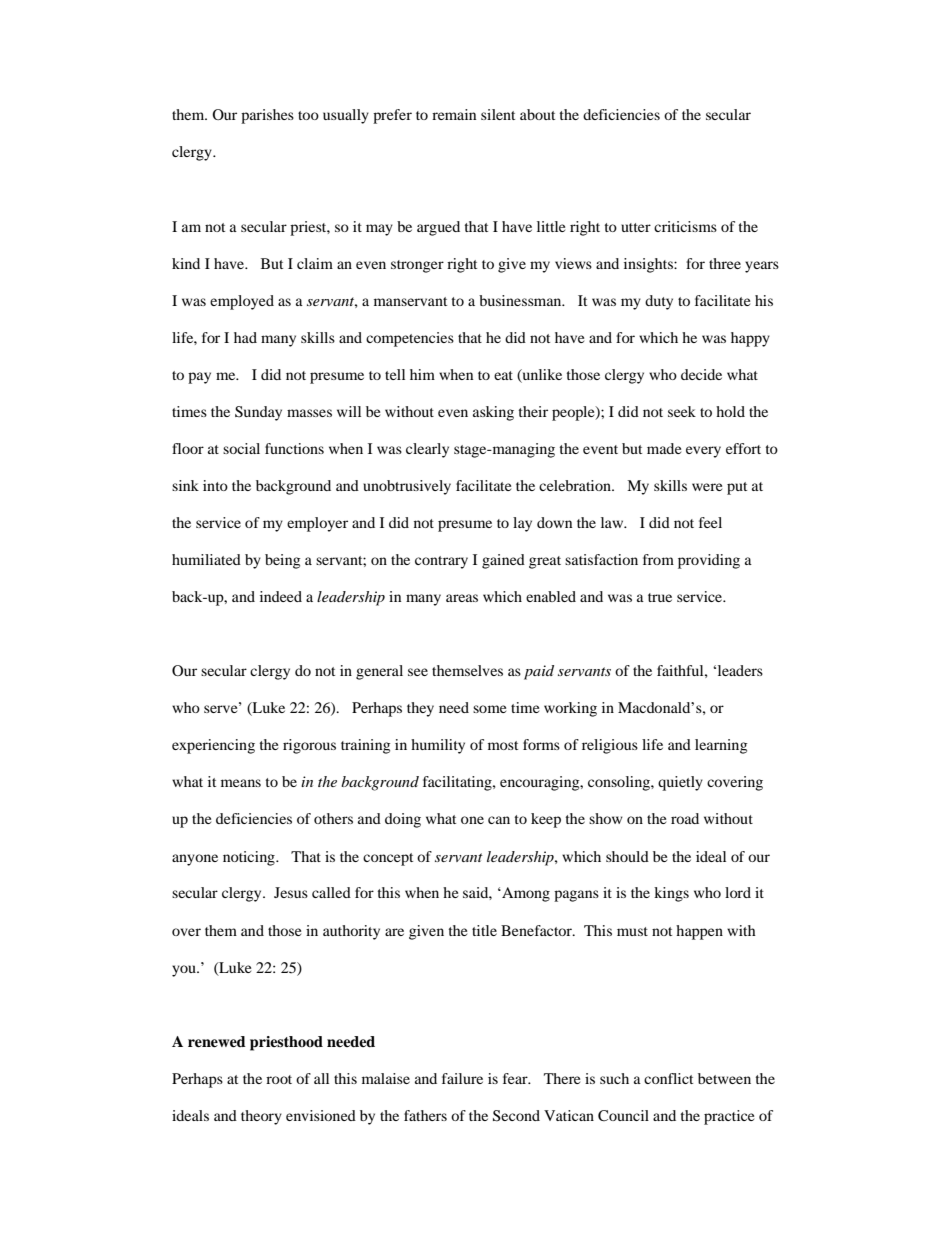  Describe the element at coordinates (462, 598) in the document. I see `areas` at that location.
